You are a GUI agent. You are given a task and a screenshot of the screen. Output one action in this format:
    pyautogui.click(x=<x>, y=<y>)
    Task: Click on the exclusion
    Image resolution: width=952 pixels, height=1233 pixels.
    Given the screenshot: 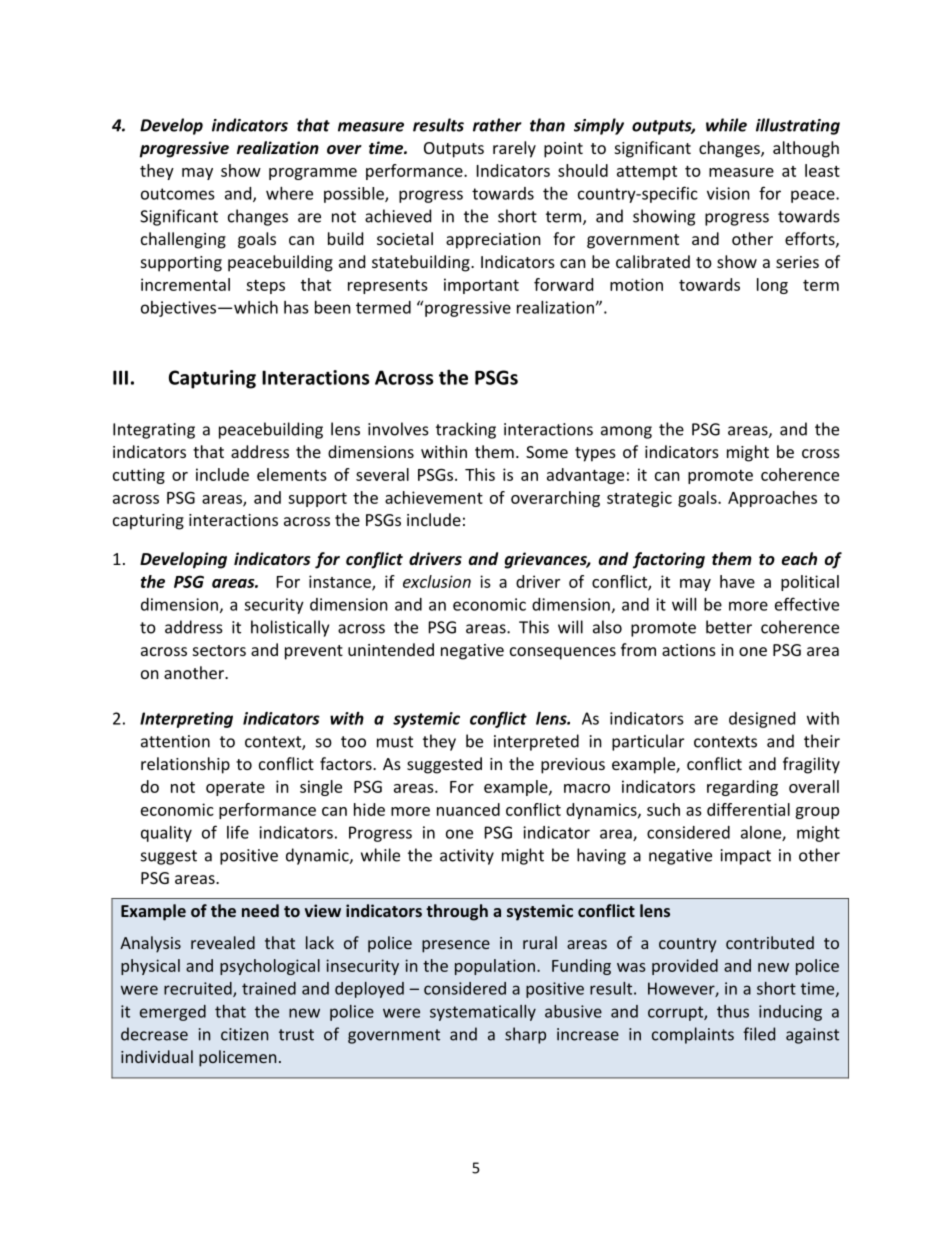 What is the action you would take?
    pyautogui.click(x=437, y=581)
